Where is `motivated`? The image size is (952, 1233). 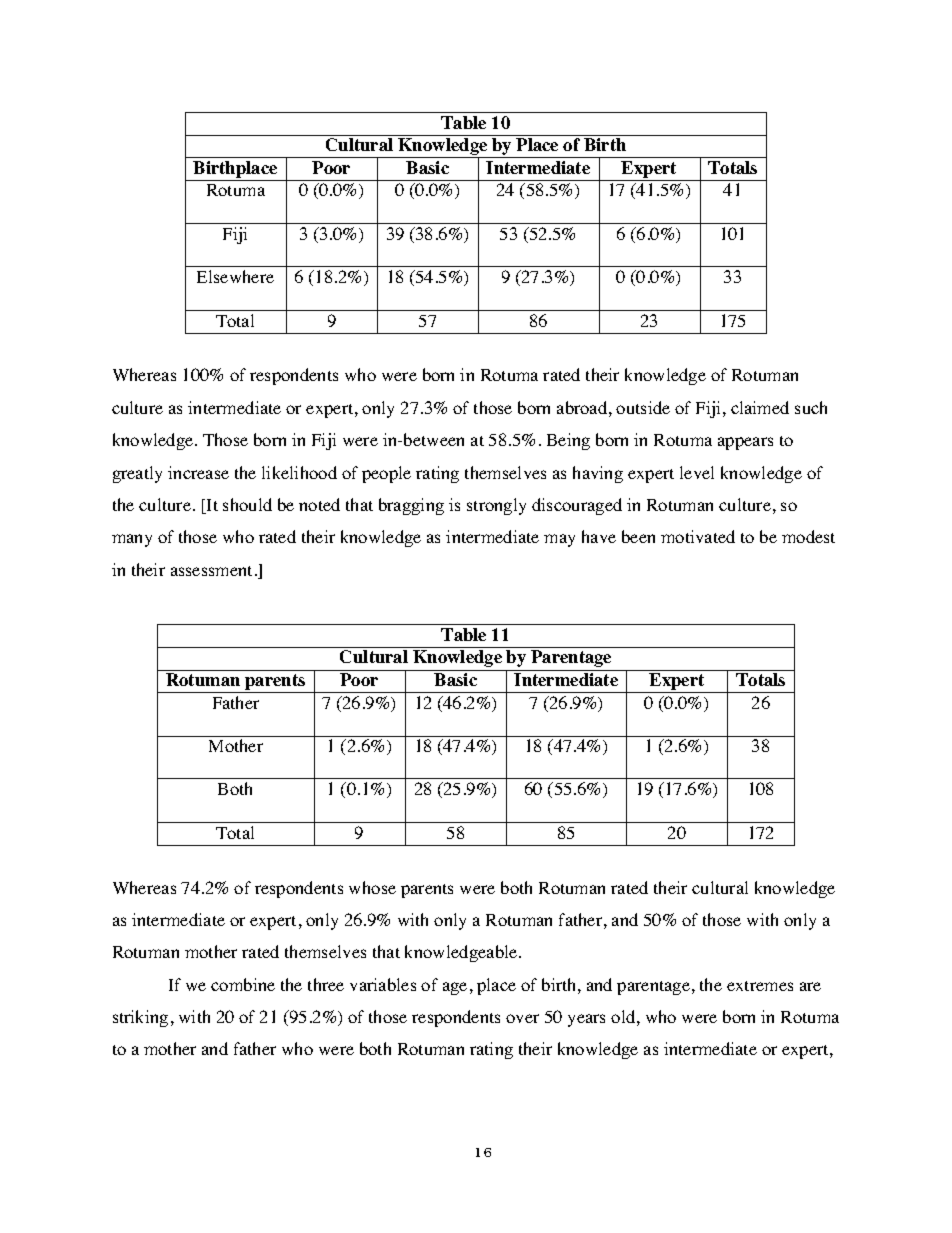
motivated is located at coordinates (698, 536).
